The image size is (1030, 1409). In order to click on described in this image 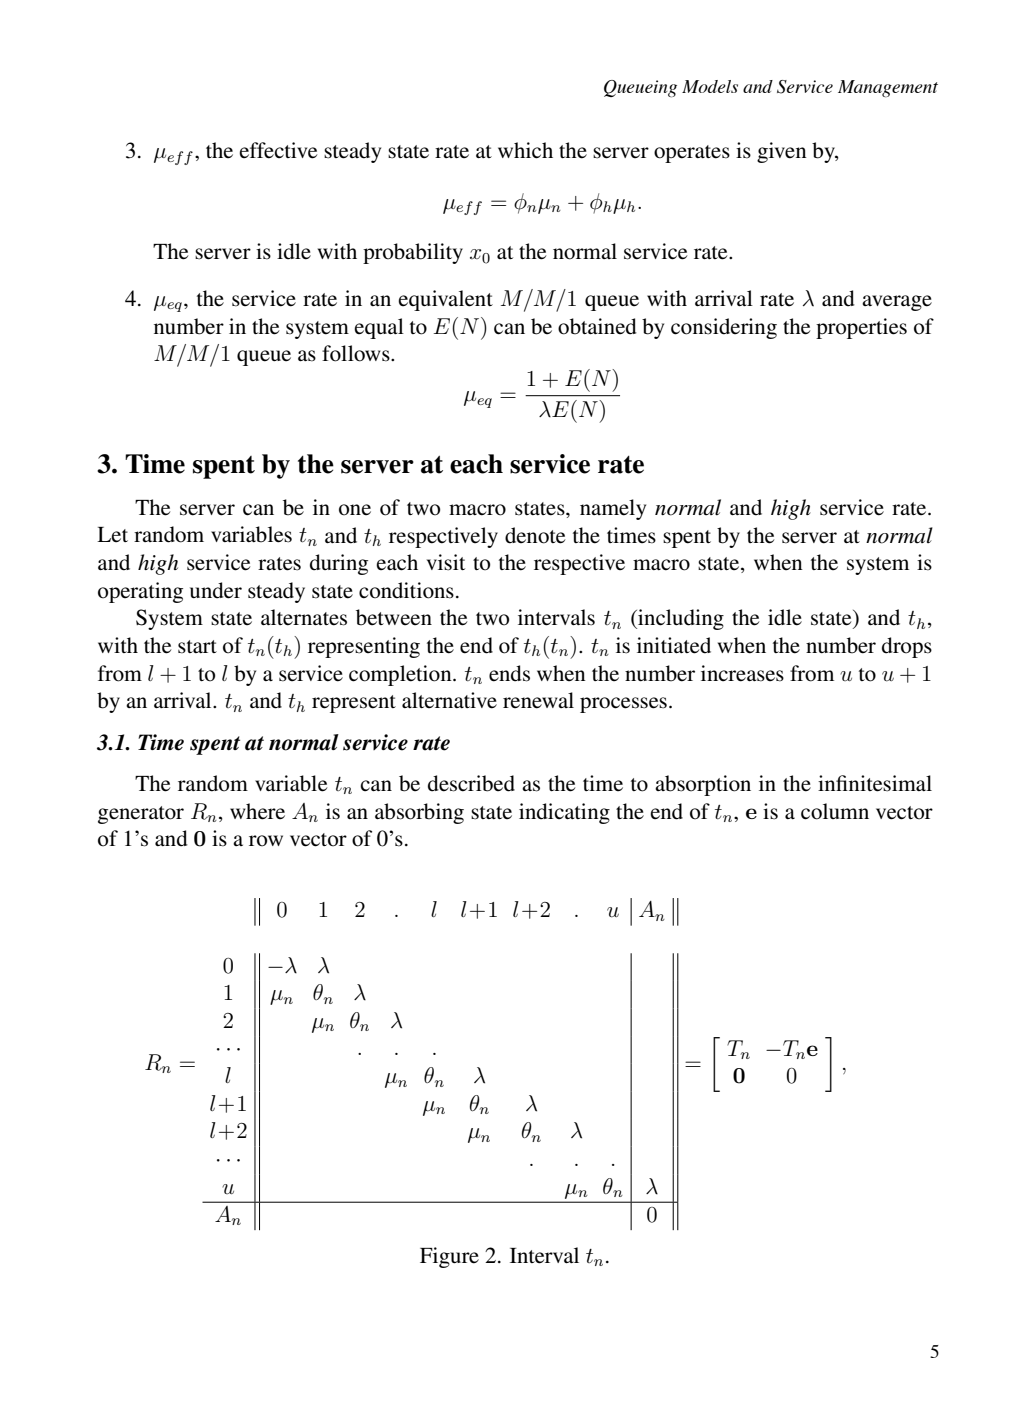, I will do `click(471, 783)`.
